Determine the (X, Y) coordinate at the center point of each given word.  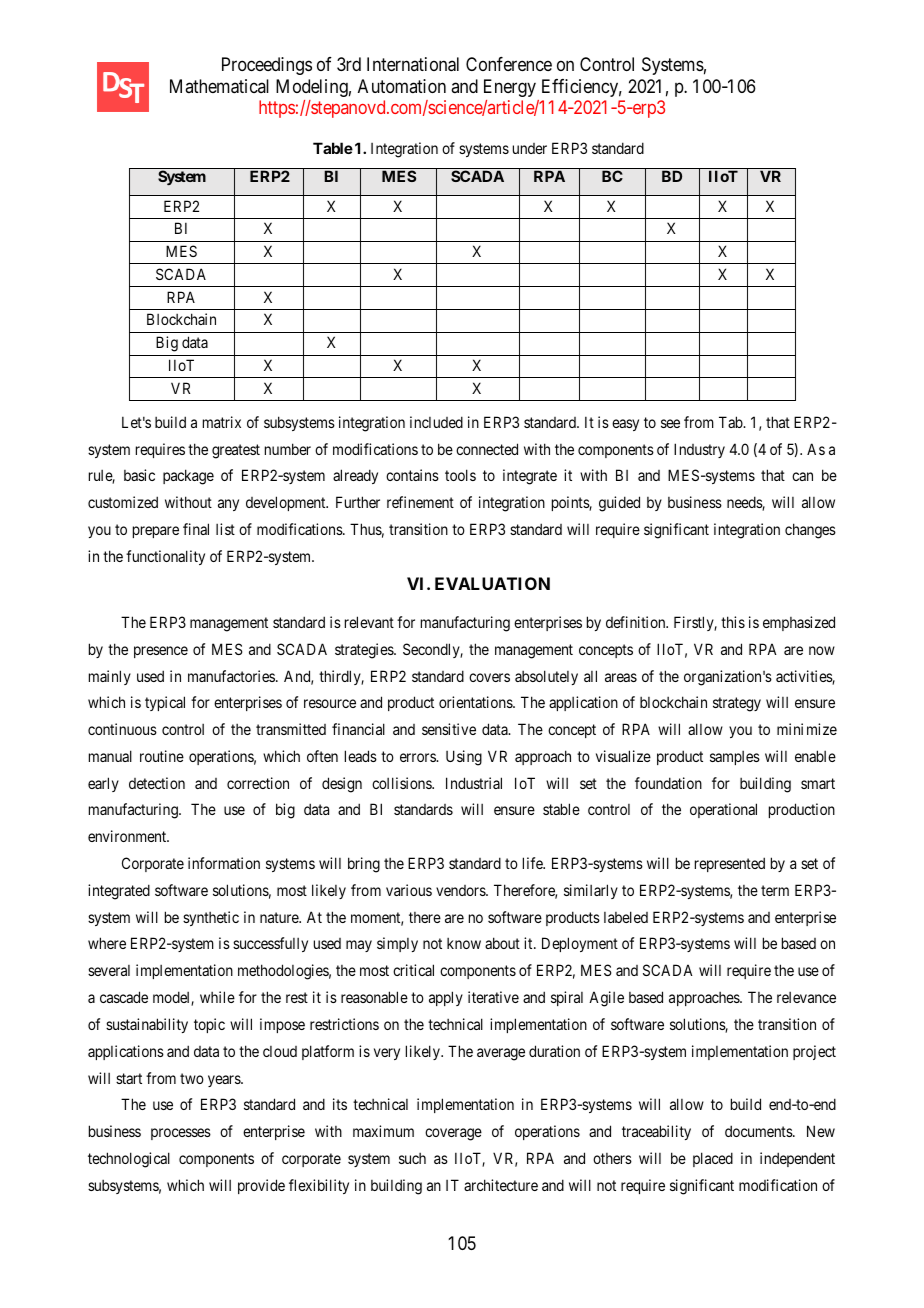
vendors (461, 890)
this (733, 622)
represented (730, 864)
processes (181, 1134)
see (670, 423)
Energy (510, 88)
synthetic (211, 918)
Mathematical (219, 86)
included (436, 422)
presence (161, 652)
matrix (222, 422)
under (530, 148)
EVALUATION (492, 583)
